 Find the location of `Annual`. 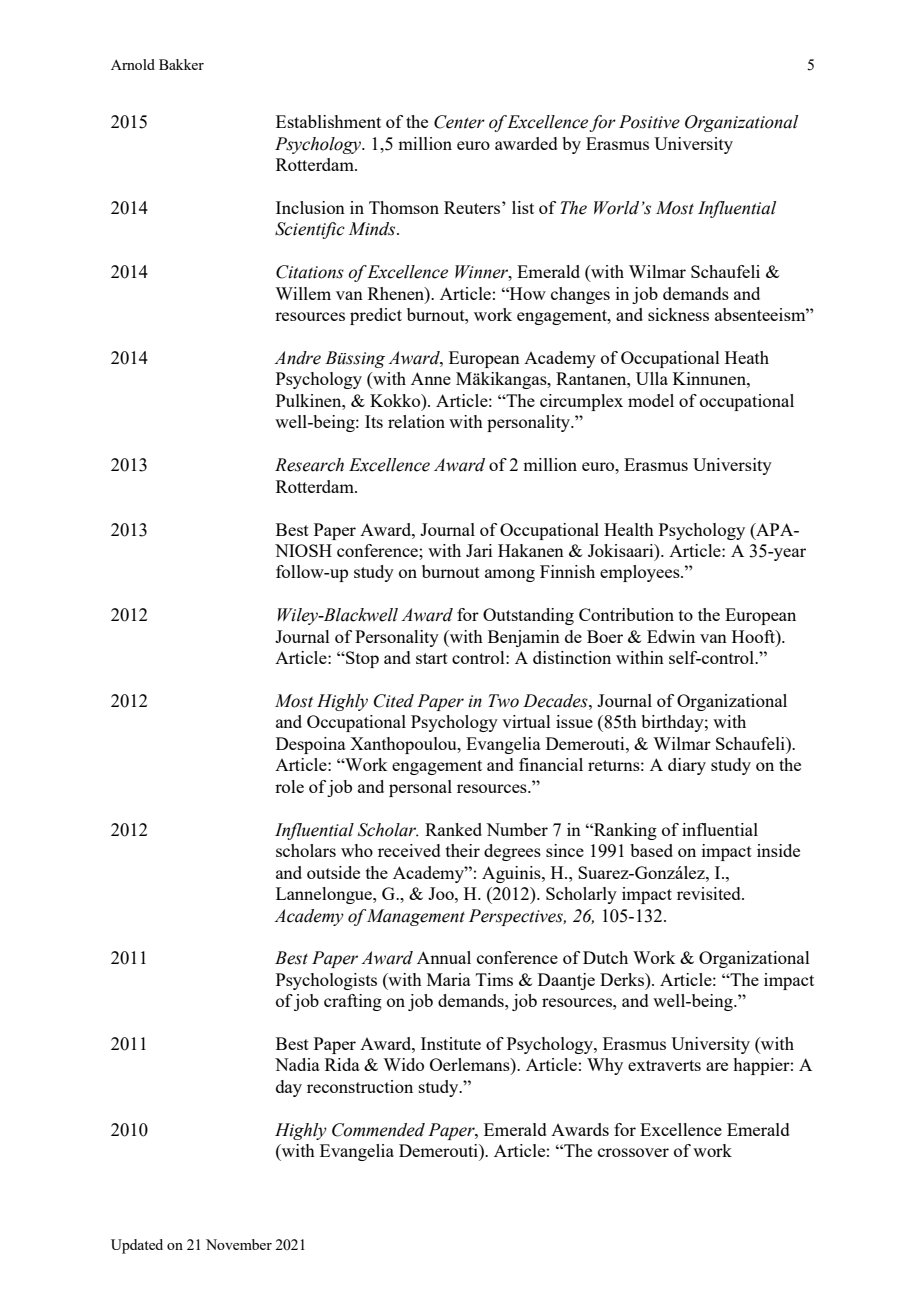

Annual is located at coordinates (444, 957).
